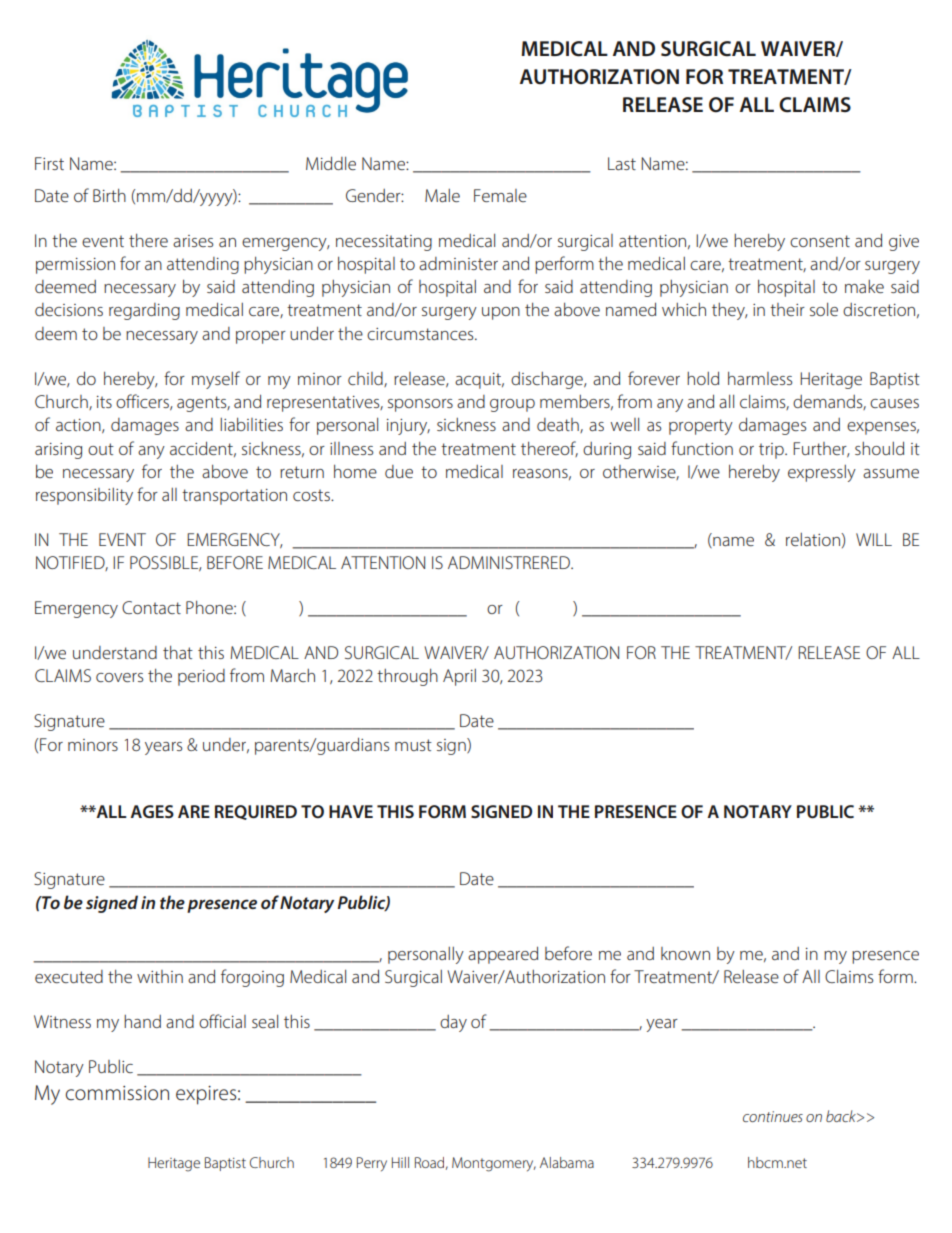 The height and width of the screenshot is (1233, 952). What do you see at coordinates (117, 1093) in the screenshot?
I see `commission` at bounding box center [117, 1093].
